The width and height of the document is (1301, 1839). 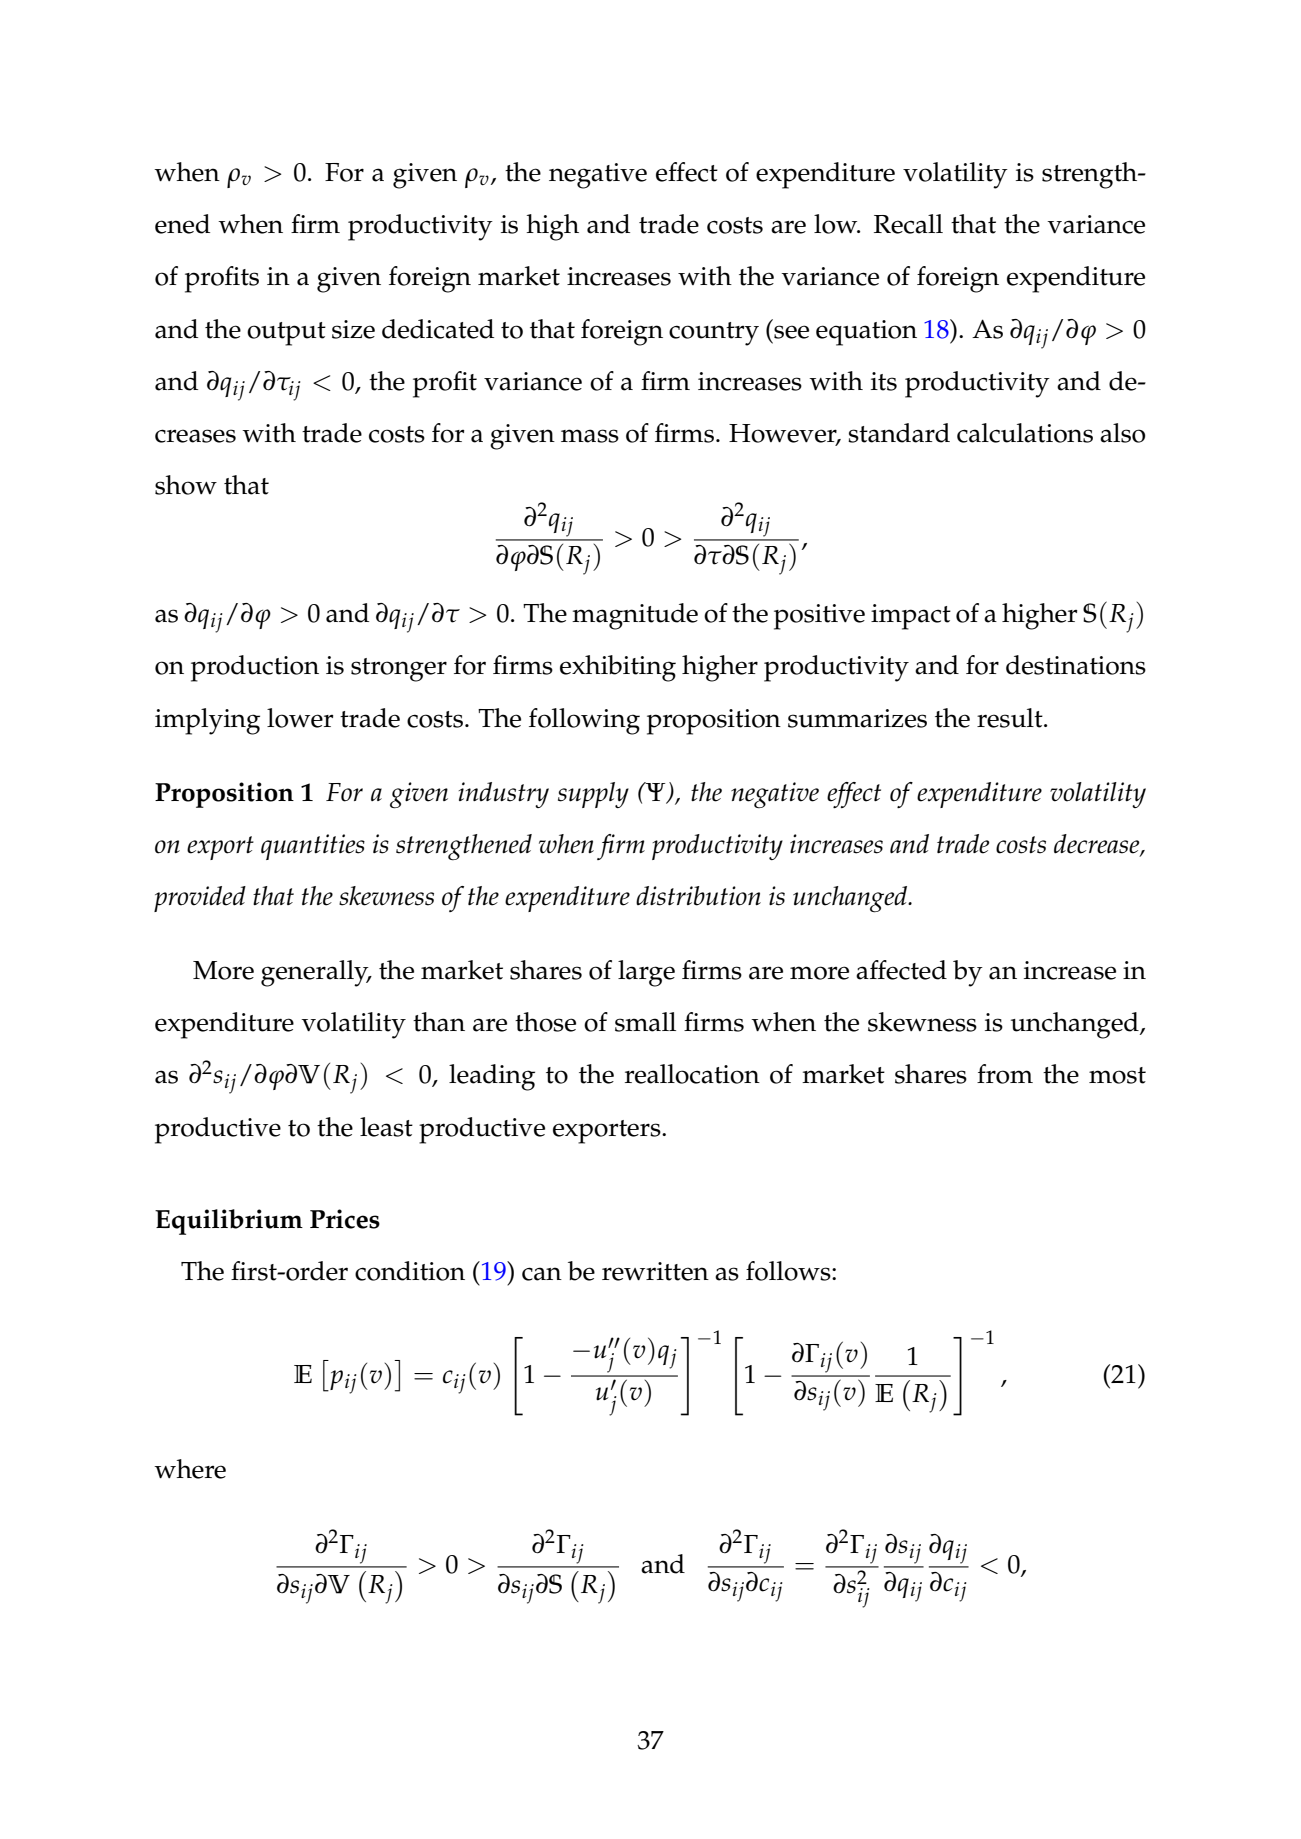 What do you see at coordinates (190, 1469) in the document?
I see `where` at bounding box center [190, 1469].
